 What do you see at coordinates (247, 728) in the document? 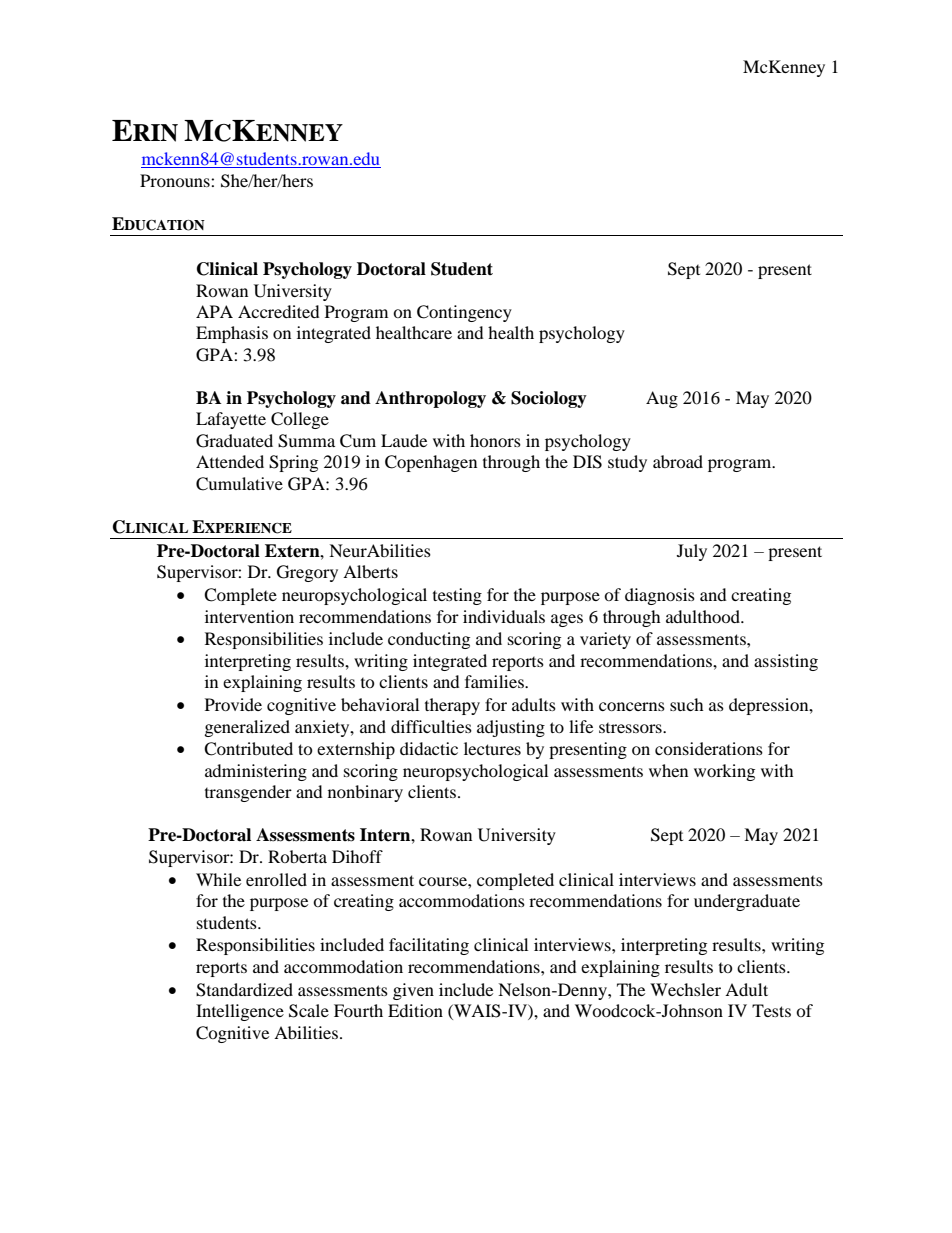
I see `generalized` at bounding box center [247, 728].
